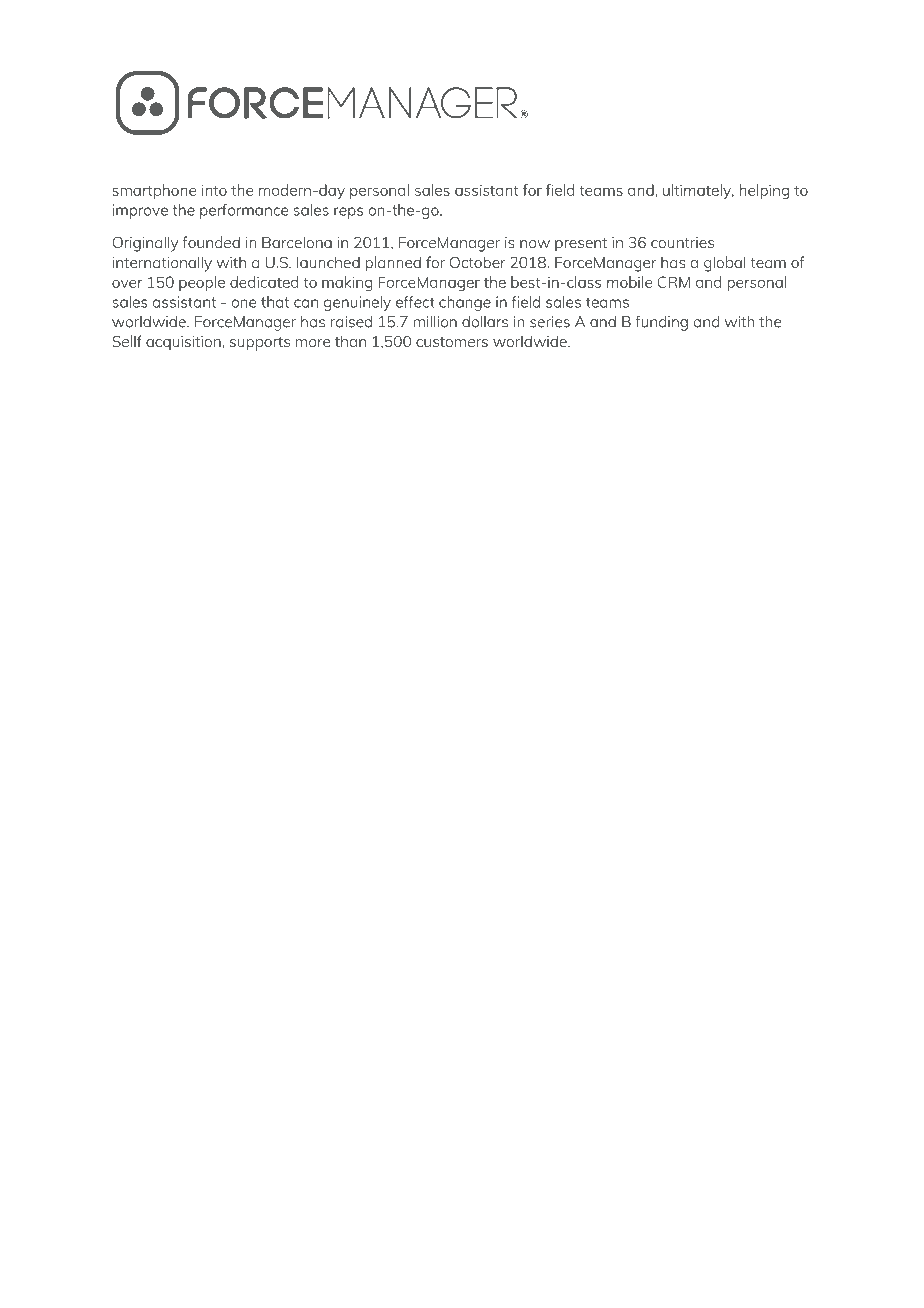 The image size is (924, 1308). What do you see at coordinates (415, 302) in the image?
I see `effect` at bounding box center [415, 302].
